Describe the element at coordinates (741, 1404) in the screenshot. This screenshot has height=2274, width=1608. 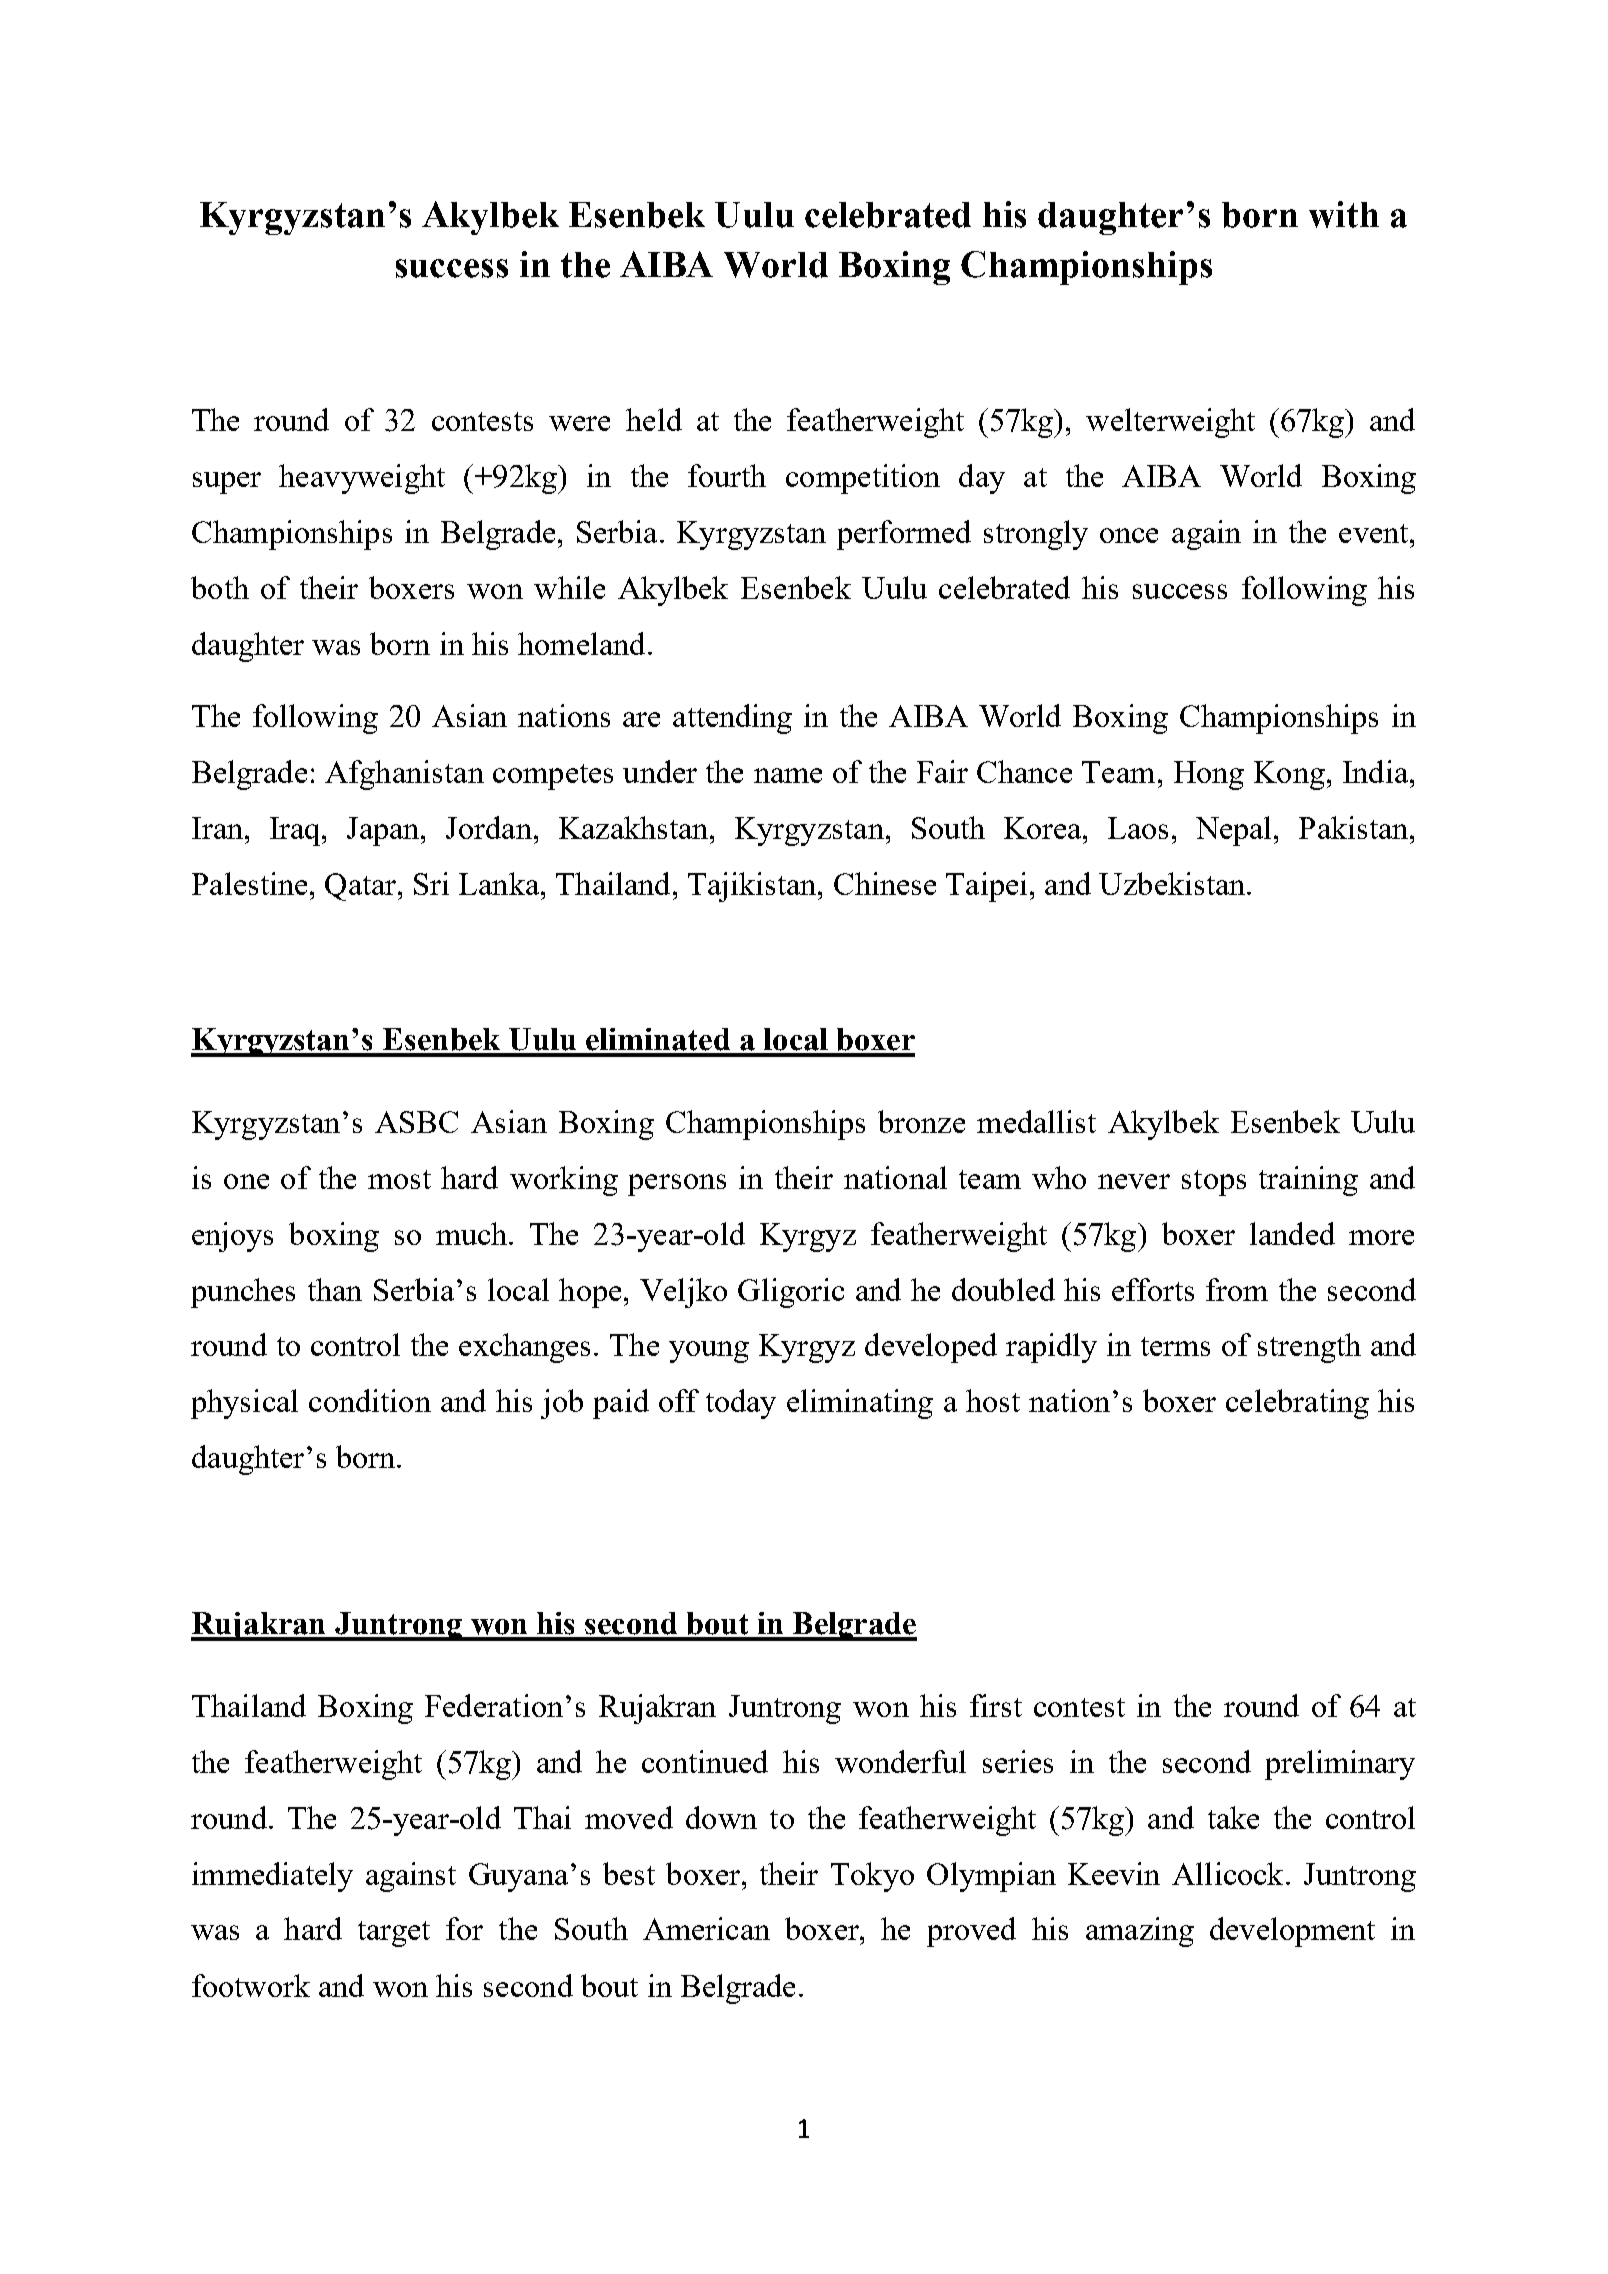
I see `today` at that location.
